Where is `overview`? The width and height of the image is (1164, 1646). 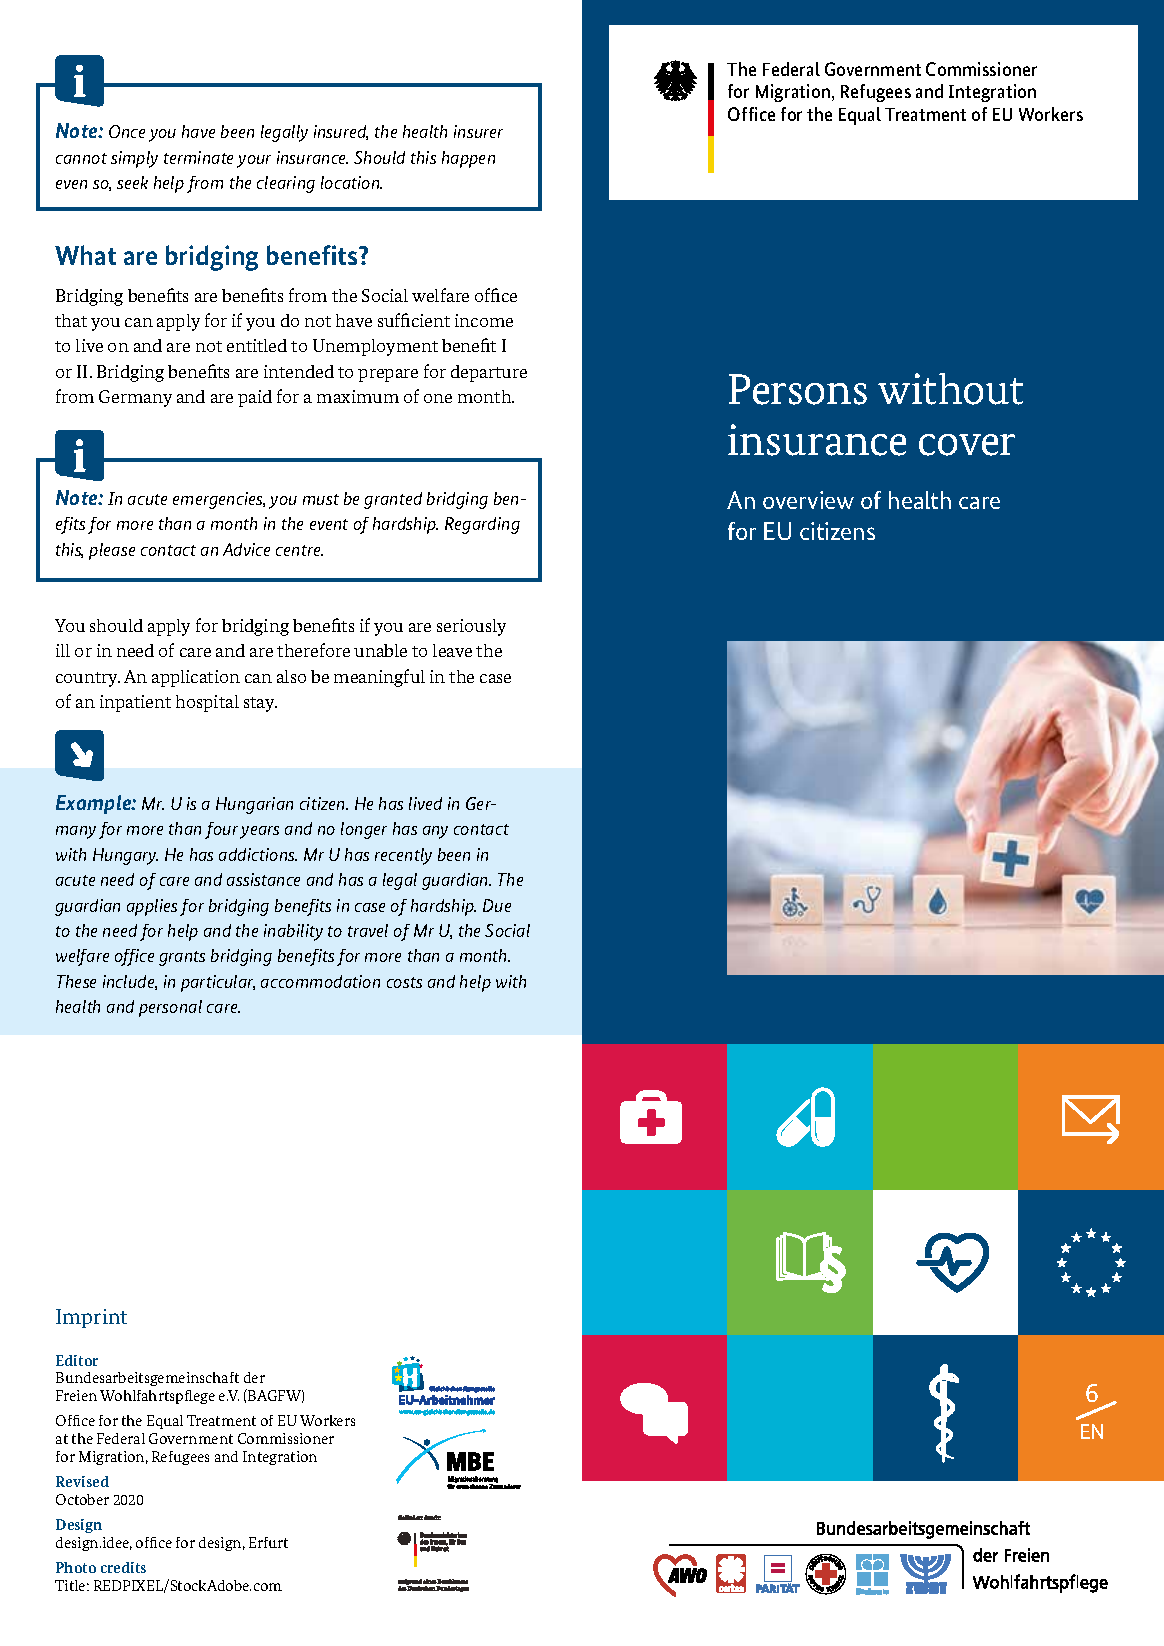
overview is located at coordinates (808, 500).
